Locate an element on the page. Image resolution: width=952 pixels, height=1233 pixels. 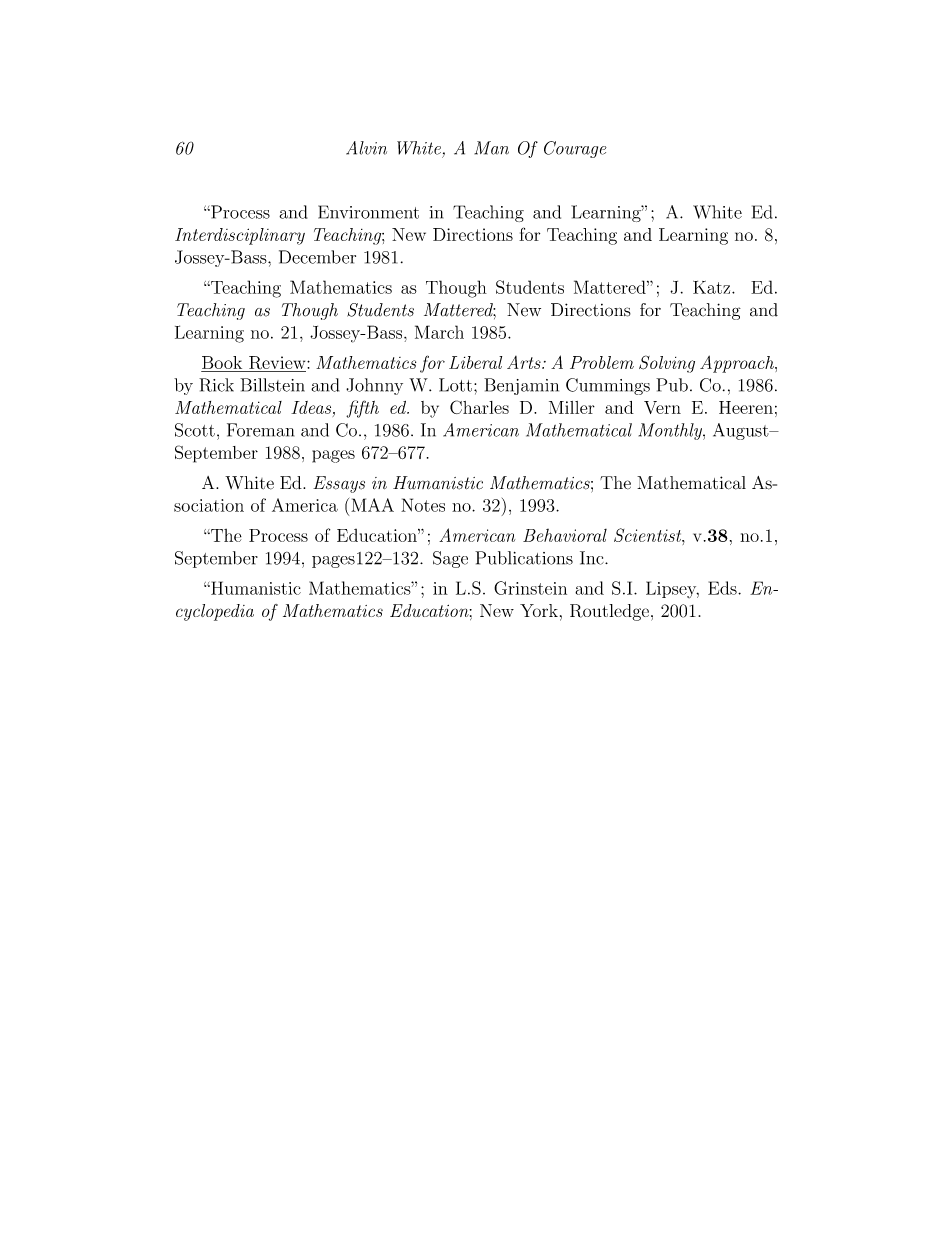
December is located at coordinates (317, 257).
